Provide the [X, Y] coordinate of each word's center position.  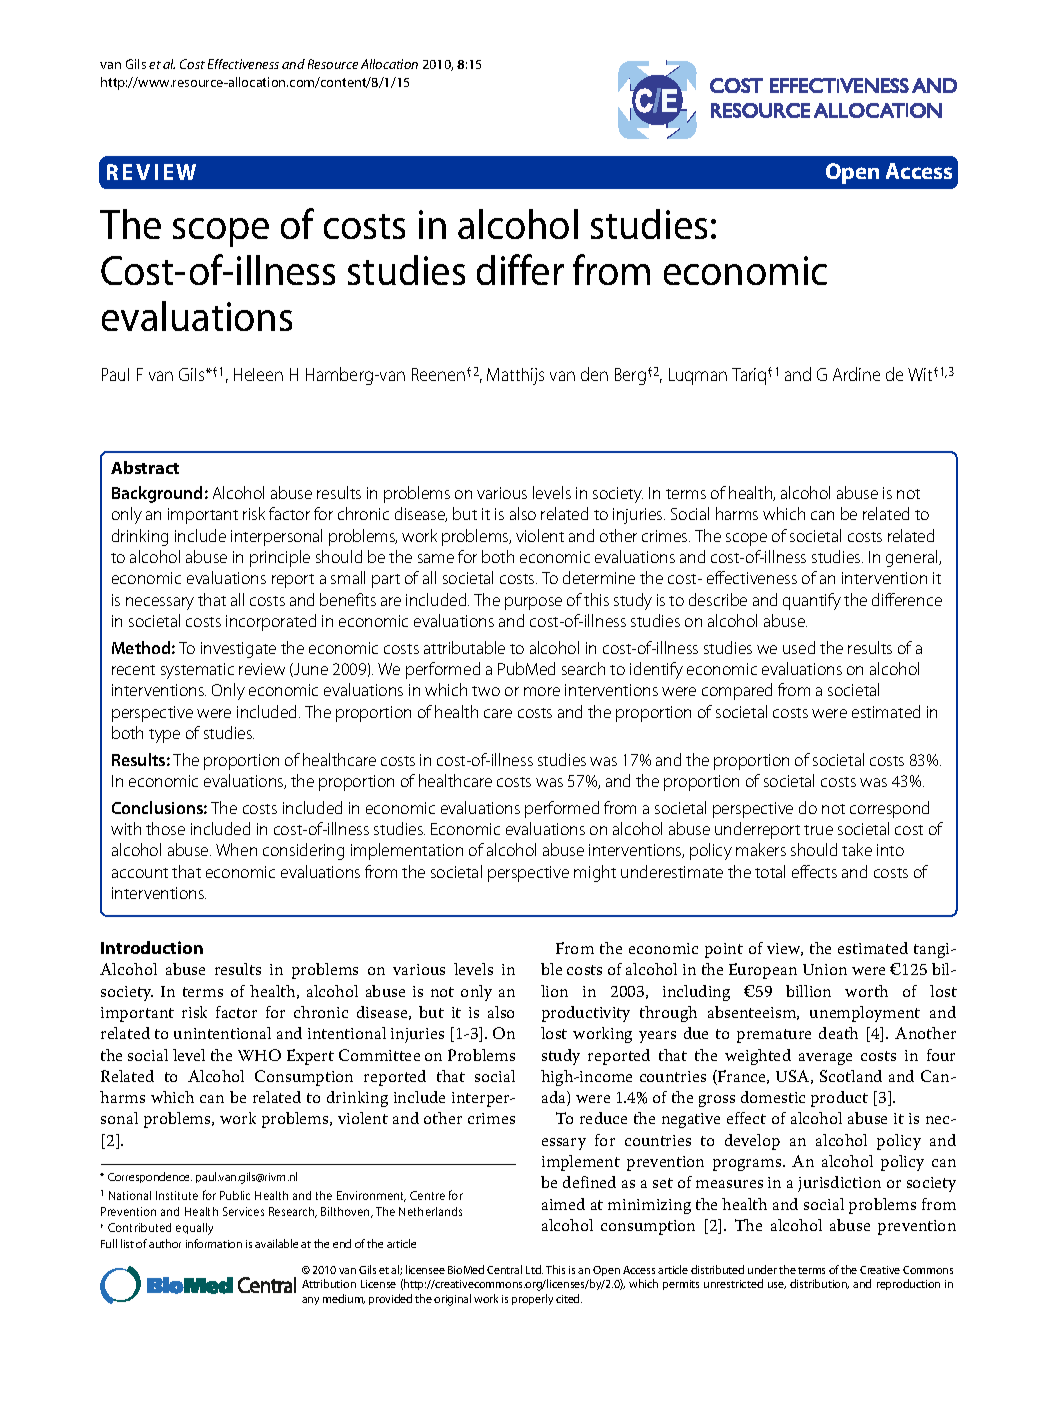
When [236, 849]
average [825, 1059]
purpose [533, 603]
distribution [819, 1284]
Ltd [534, 1269]
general [913, 558]
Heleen [258, 374]
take [857, 849]
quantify [812, 601]
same [436, 558]
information [214, 1243]
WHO [259, 1055]
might [595, 873]
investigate [238, 650]
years [657, 1037]
